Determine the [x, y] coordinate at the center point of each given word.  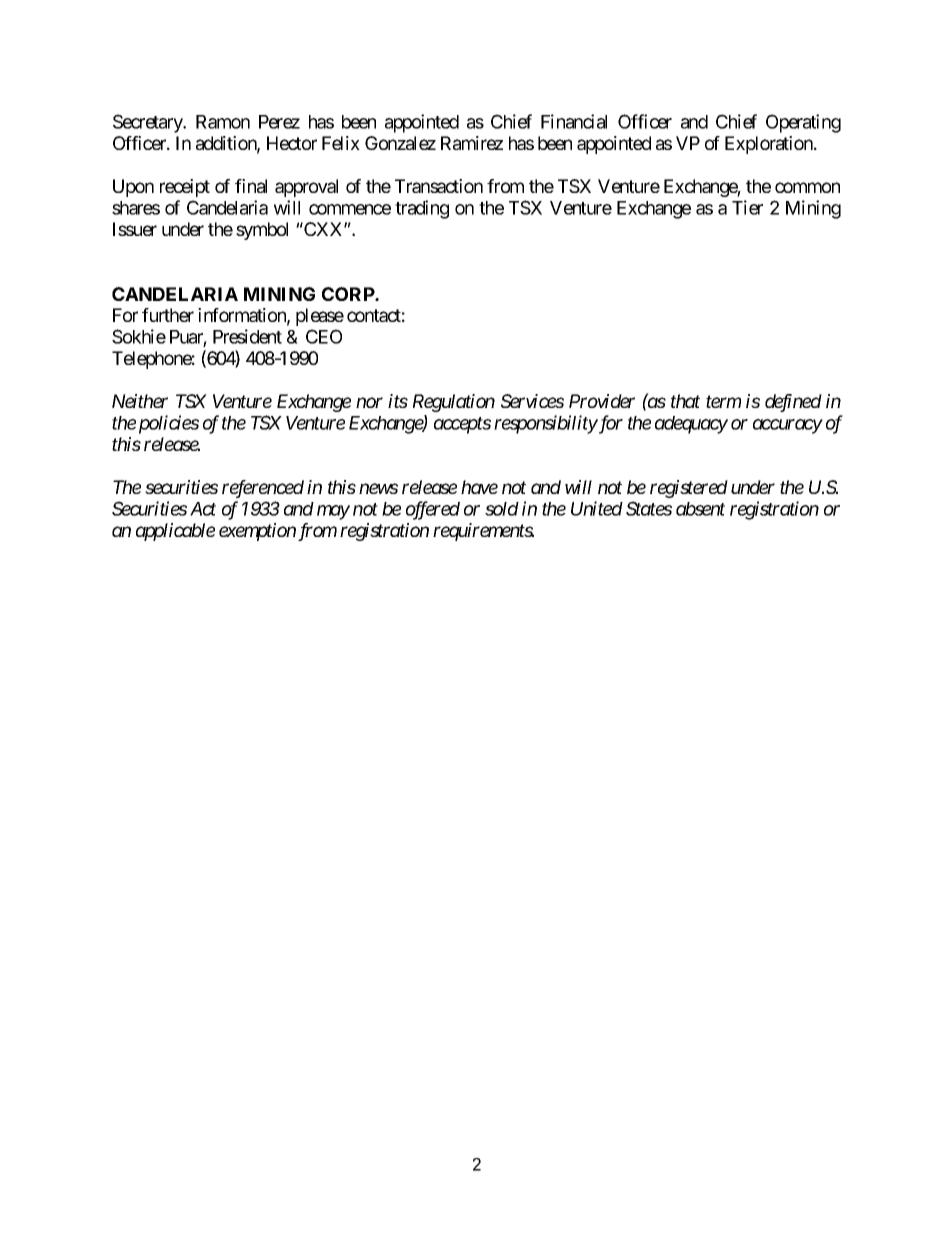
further [168, 315]
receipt [185, 188]
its [398, 401]
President [247, 336]
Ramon [223, 122]
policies [169, 424]
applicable [175, 532]
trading [422, 209]
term [723, 402]
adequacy [691, 425]
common [807, 187]
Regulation [454, 403]
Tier [747, 207]
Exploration [770, 145]
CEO [324, 336]
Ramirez [472, 143]
